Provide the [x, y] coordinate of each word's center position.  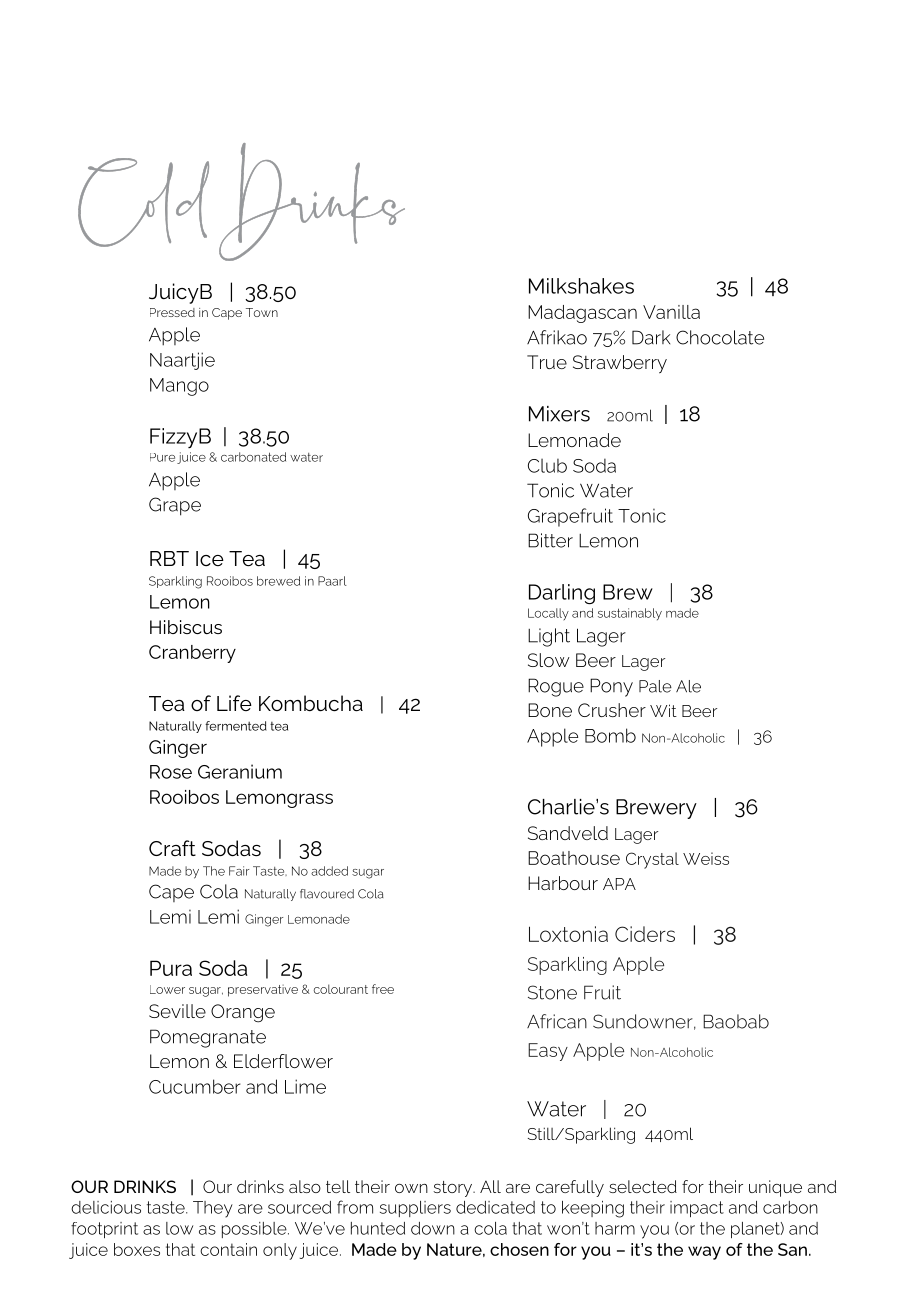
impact [697, 1209]
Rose [171, 772]
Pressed [172, 312]
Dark [651, 337]
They [213, 1209]
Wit [663, 710]
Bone [550, 710]
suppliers [415, 1209]
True [547, 362]
